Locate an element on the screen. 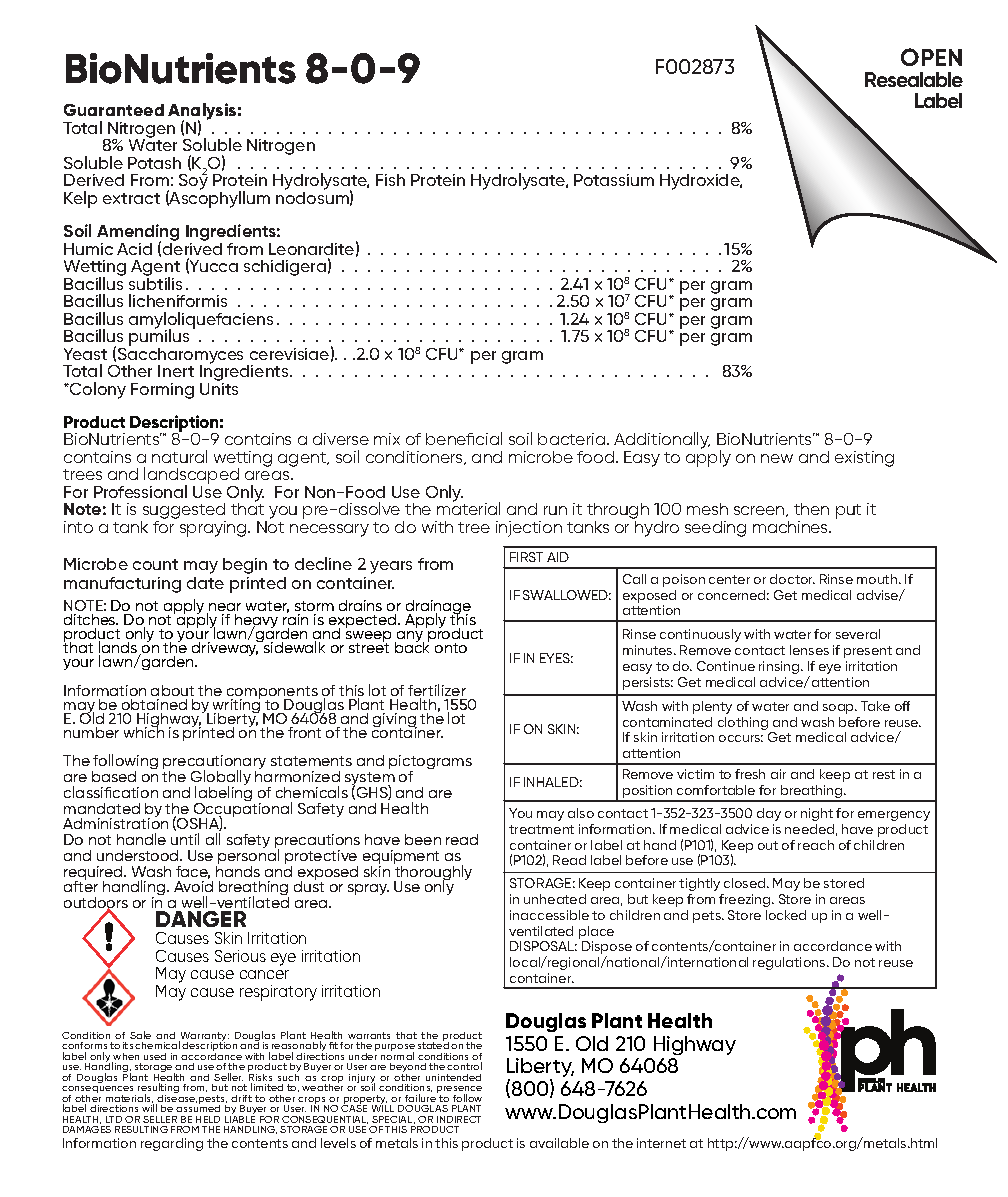 This screenshot has height=1197, width=1008. Resealable is located at coordinates (914, 79).
